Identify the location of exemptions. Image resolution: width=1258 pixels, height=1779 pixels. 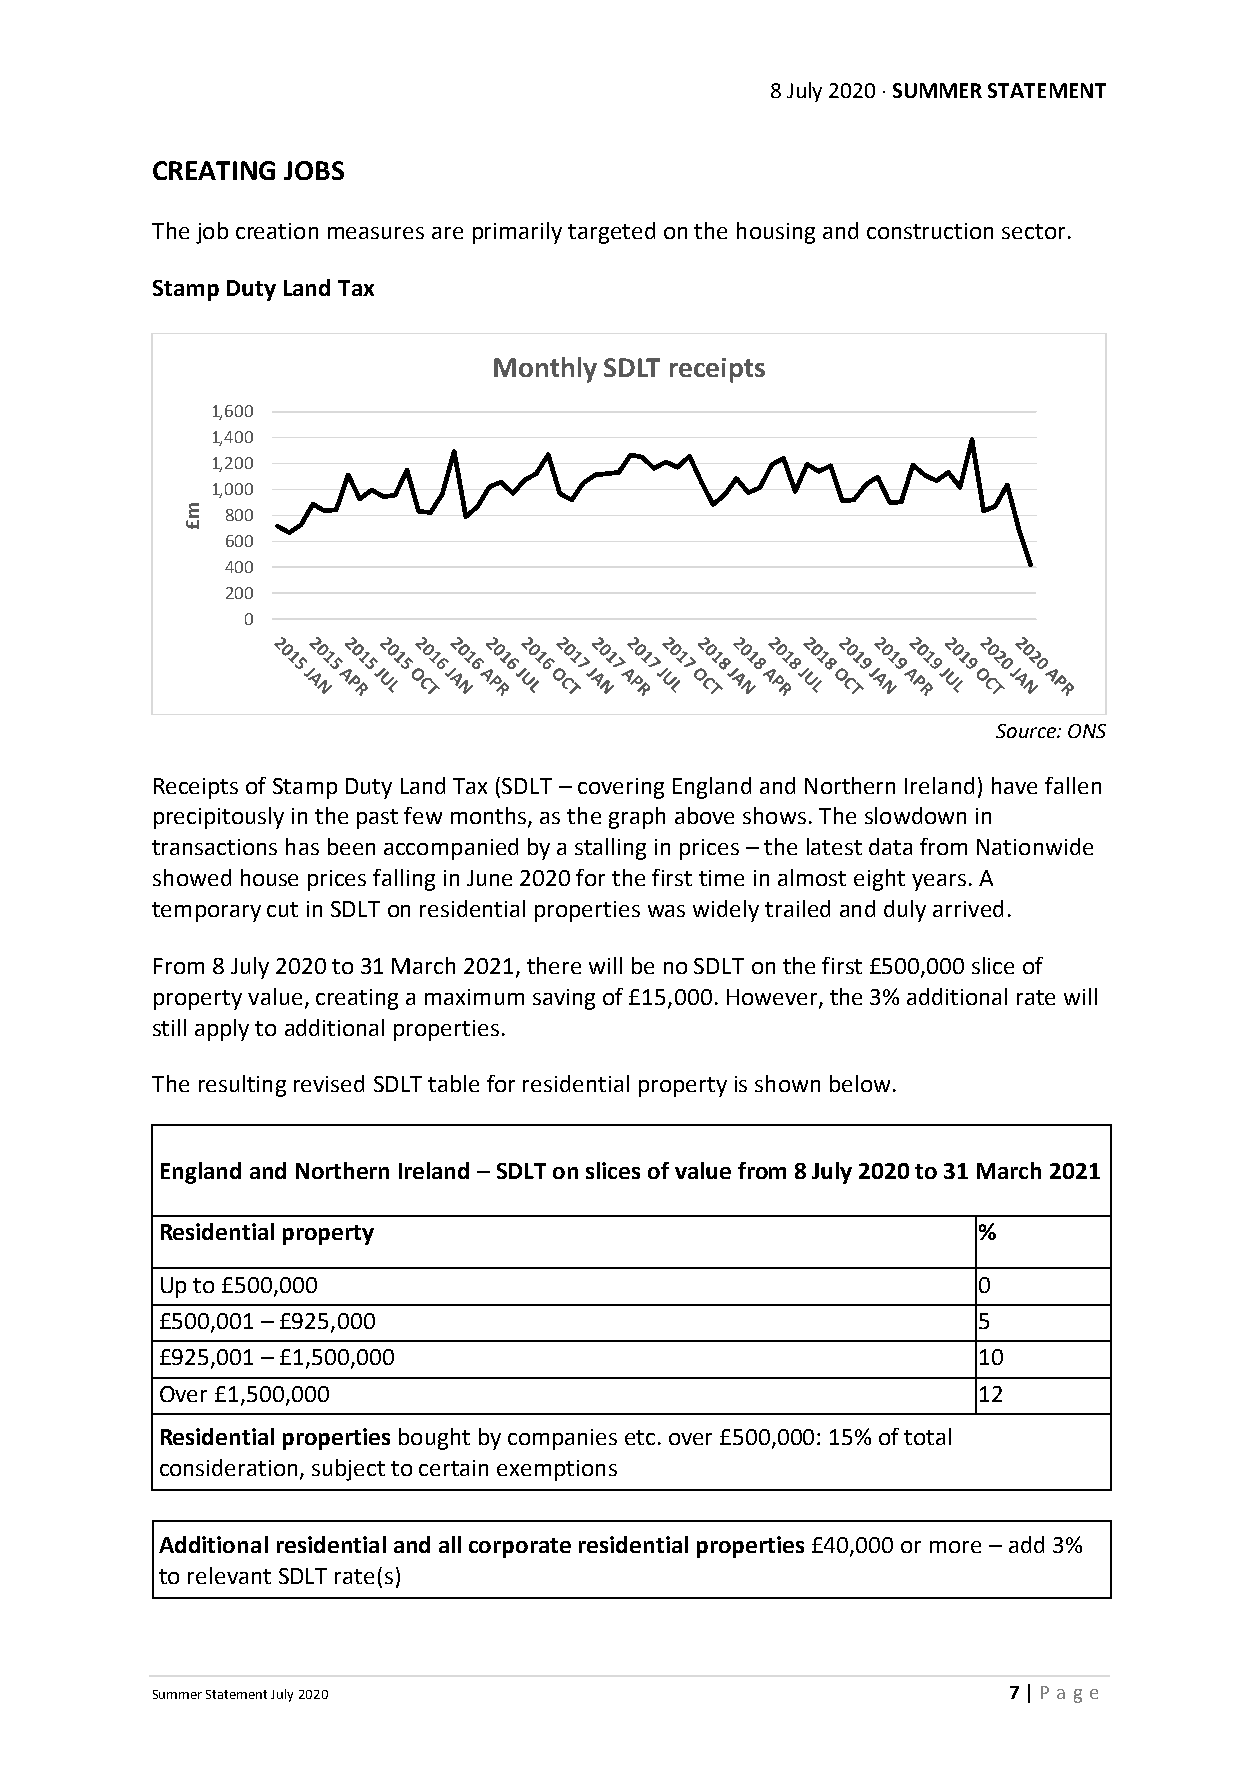
(557, 1470).
